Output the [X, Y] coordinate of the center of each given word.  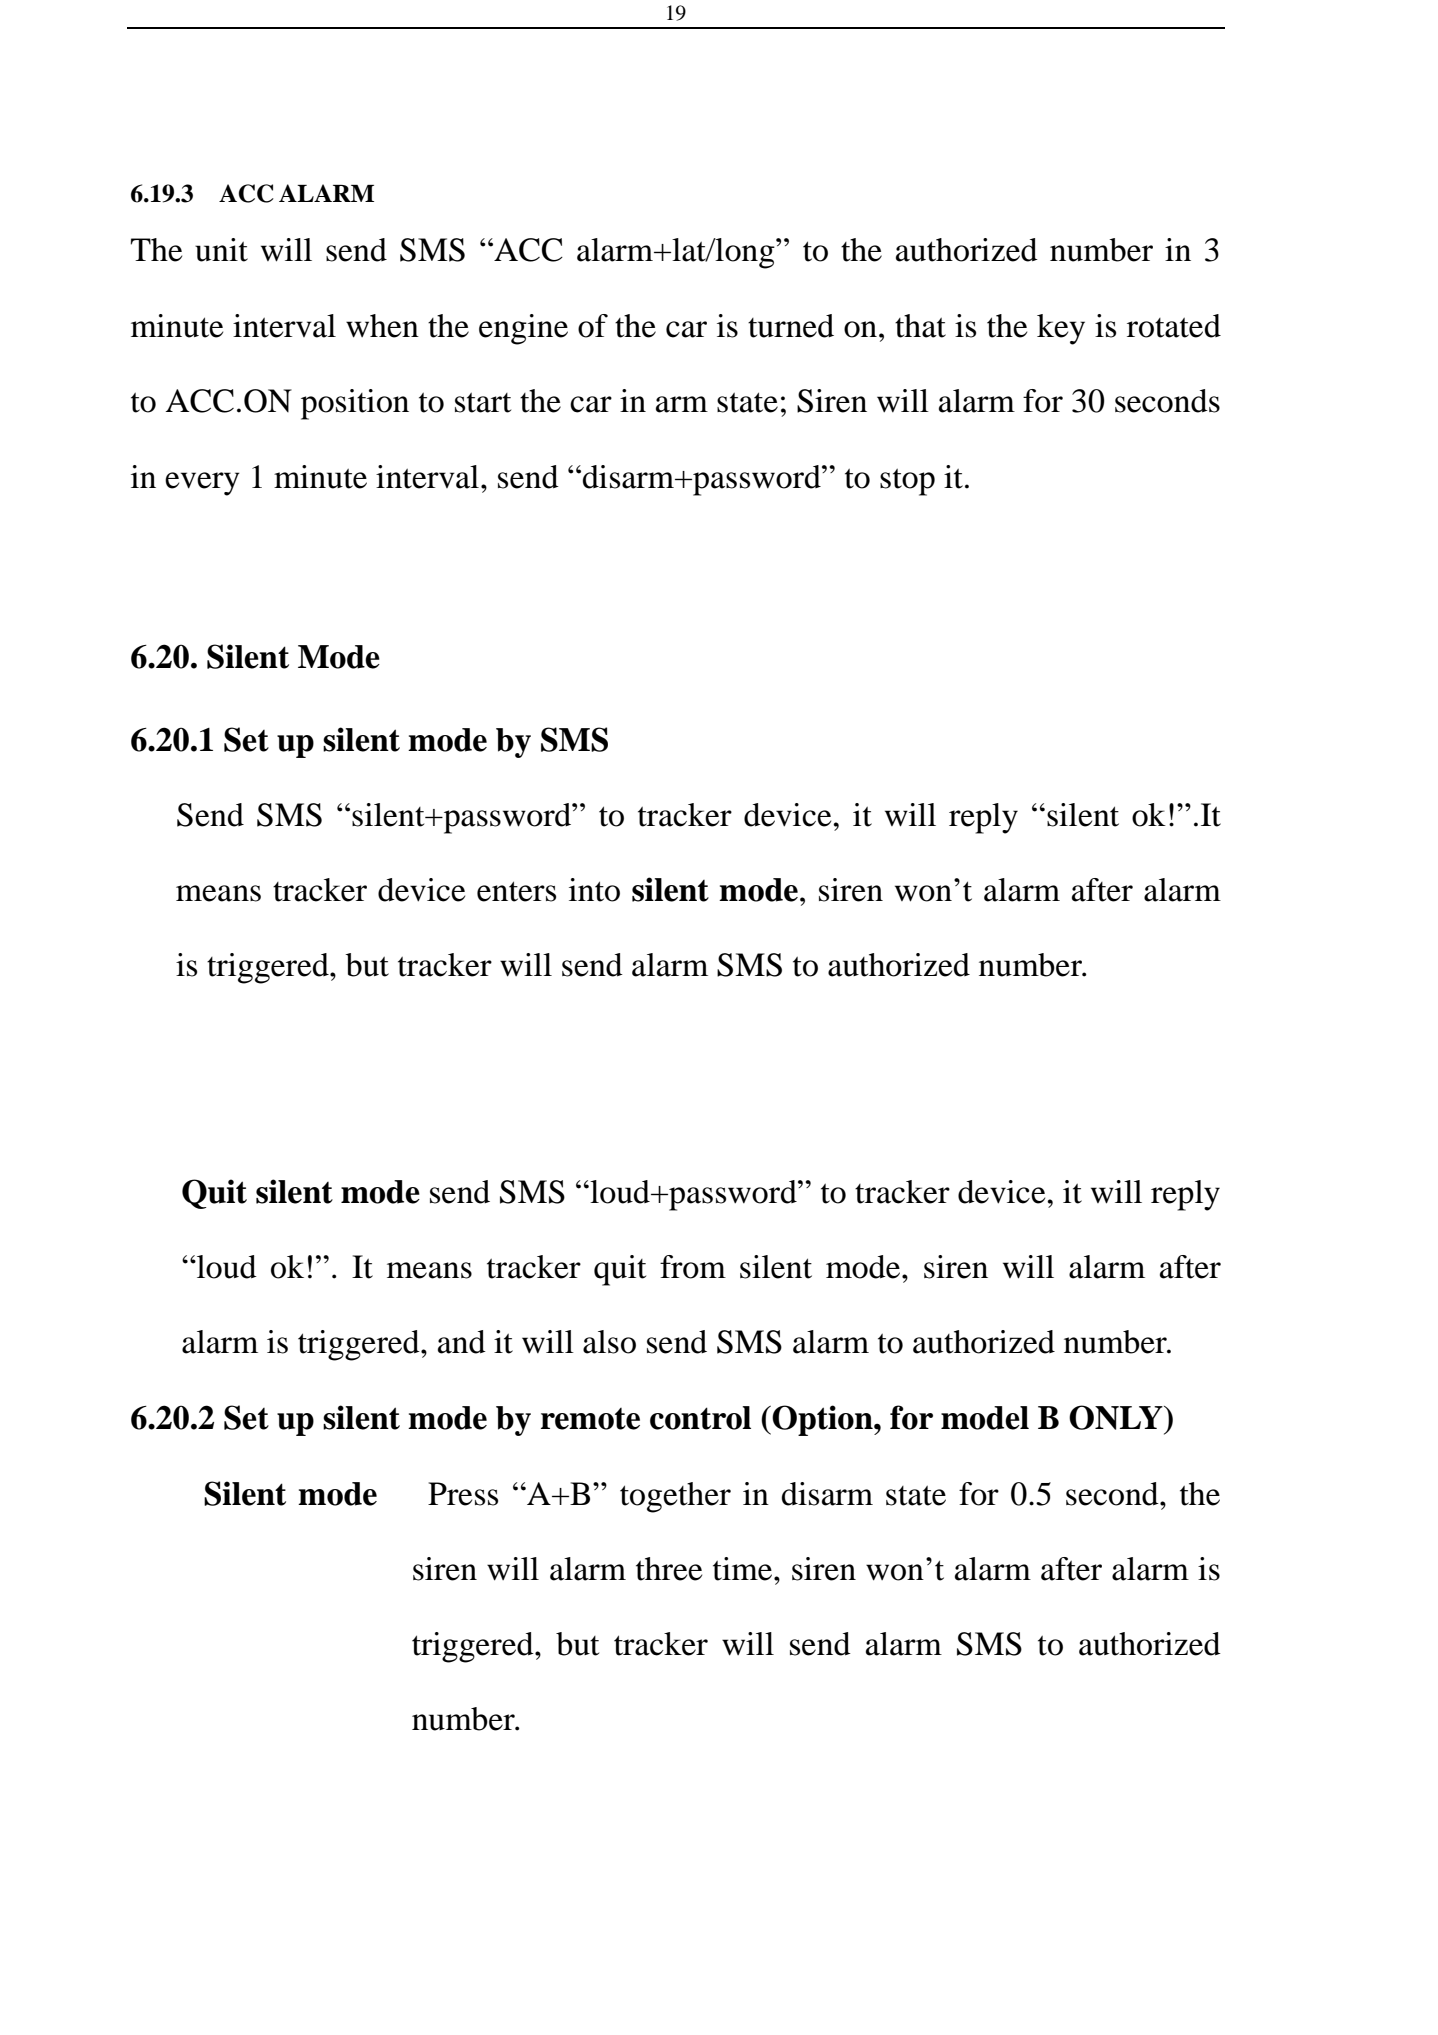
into [594, 890]
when [382, 326]
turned [791, 326]
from [693, 1267]
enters [516, 891]
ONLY [1117, 1417]
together [675, 1497]
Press [463, 1494]
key [1061, 329]
